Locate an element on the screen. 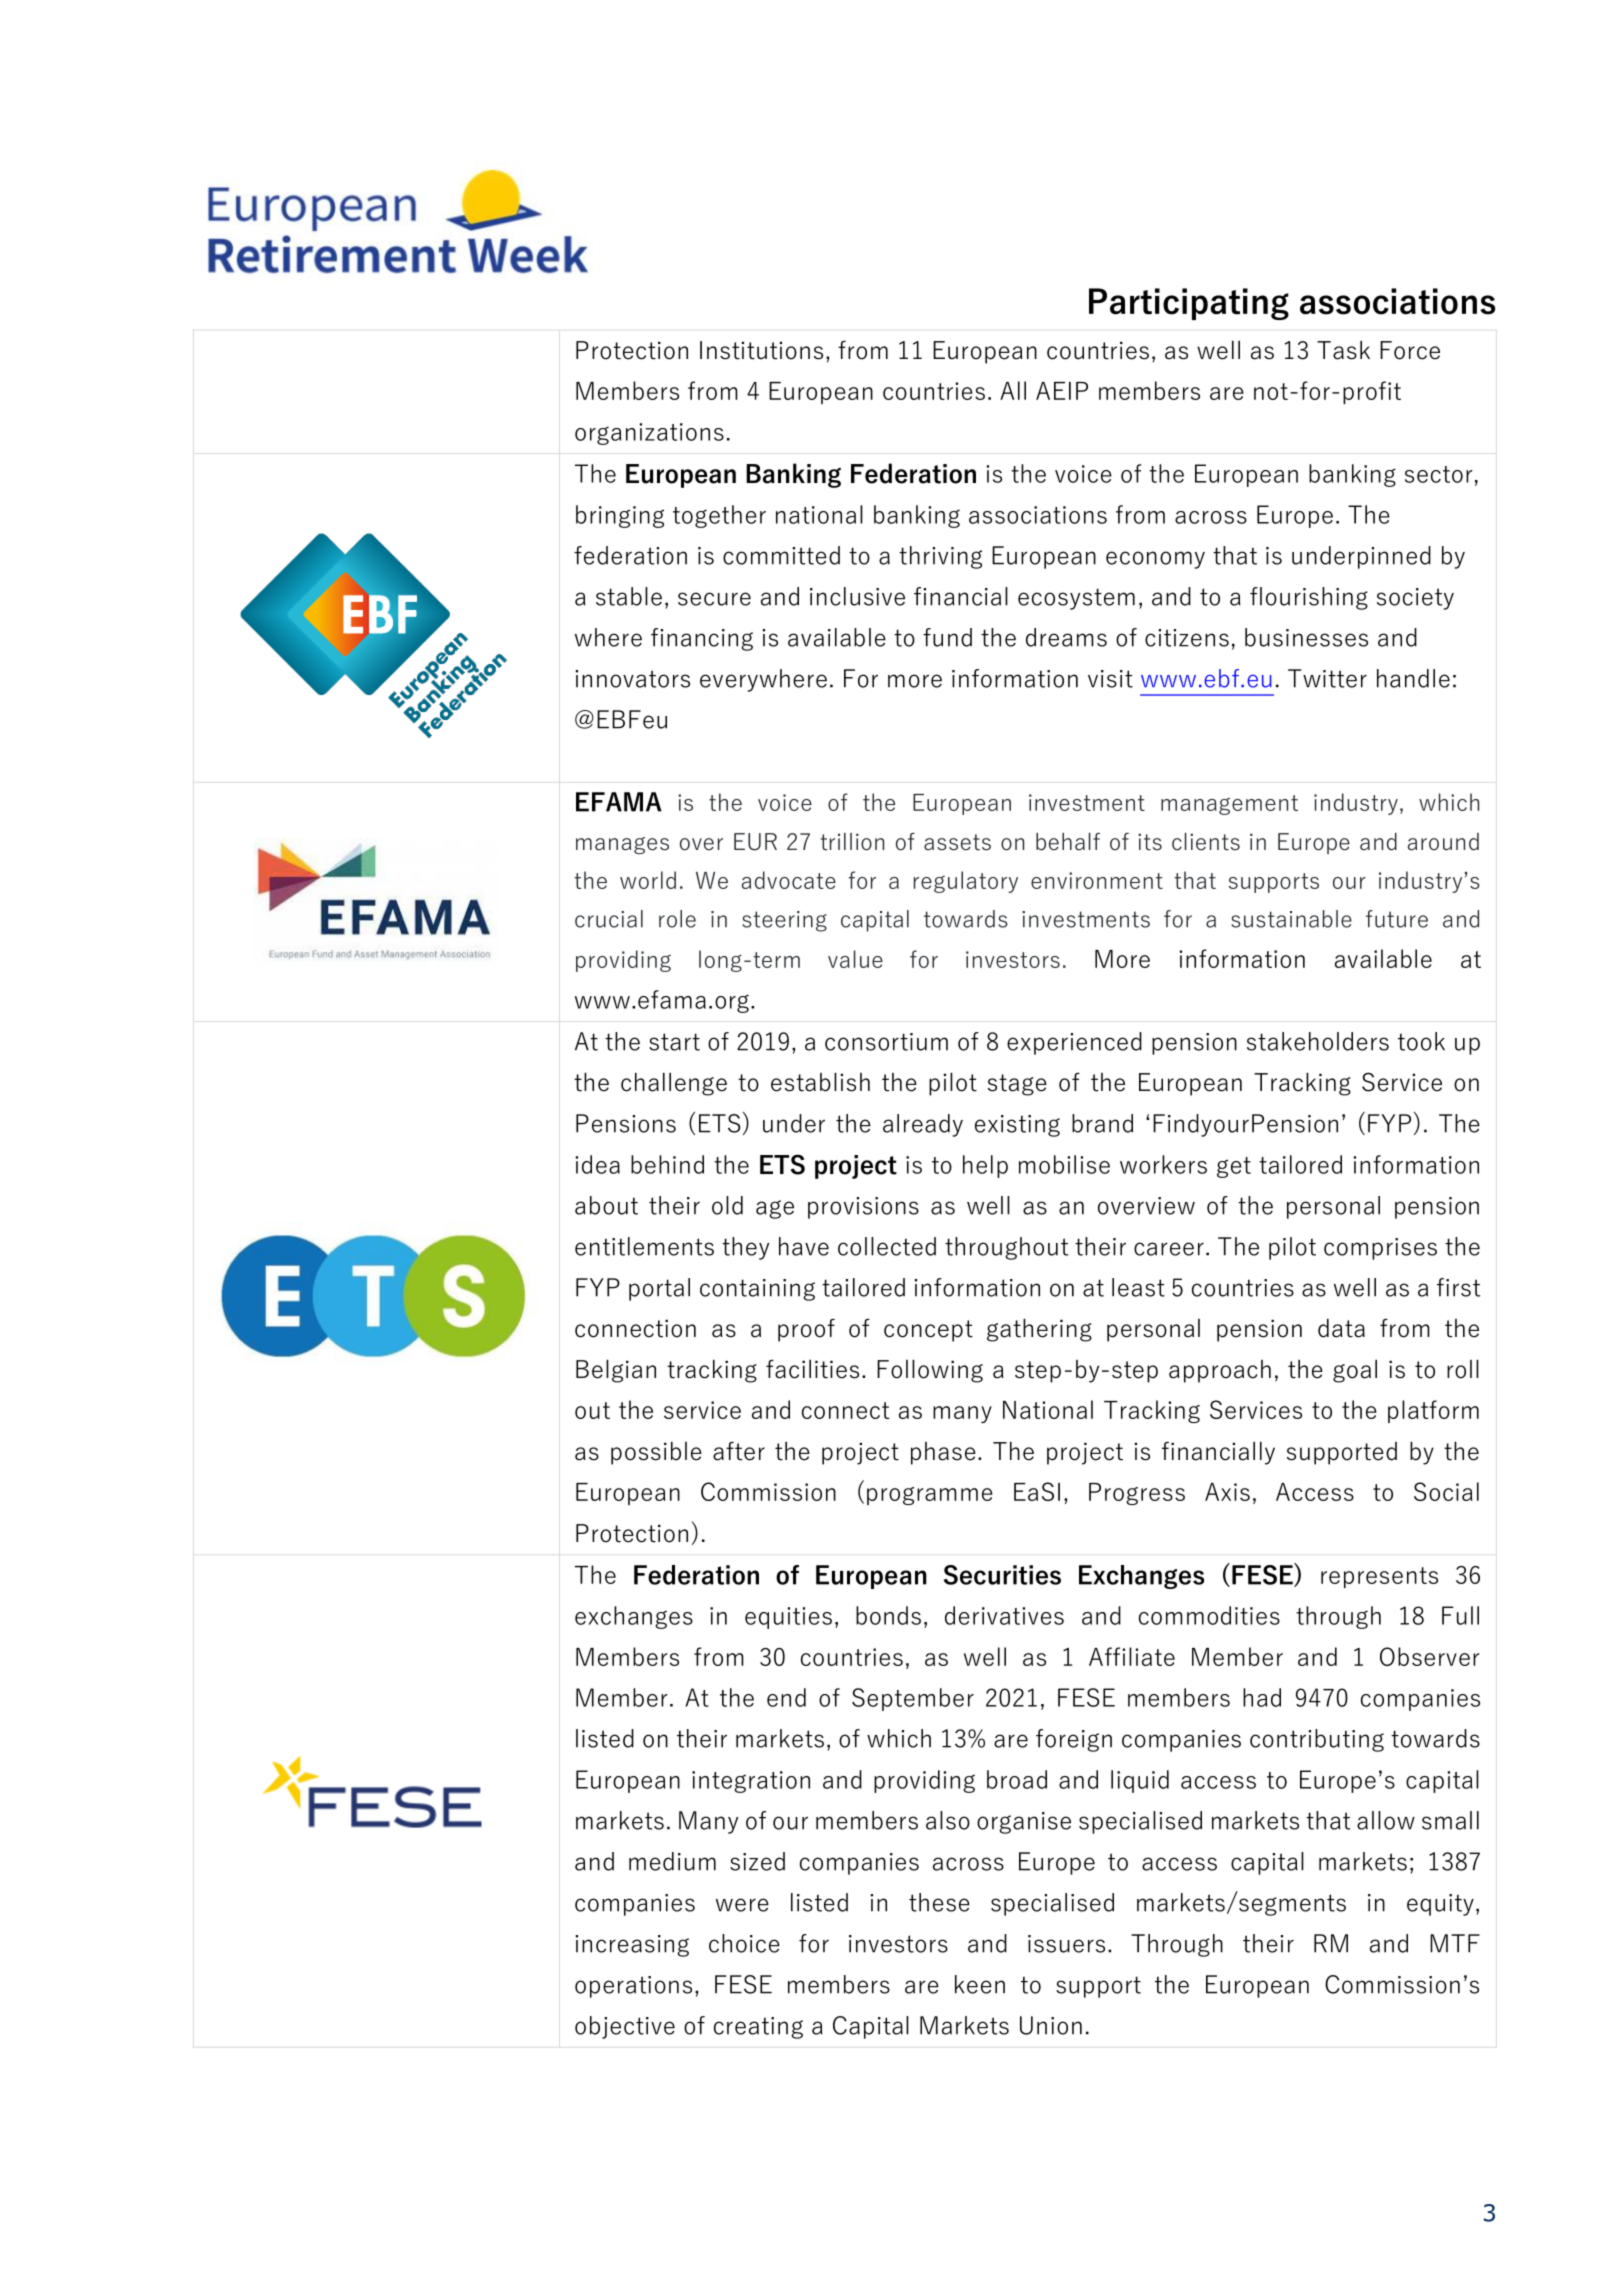 The image size is (1619, 2290). after is located at coordinates (739, 1451).
